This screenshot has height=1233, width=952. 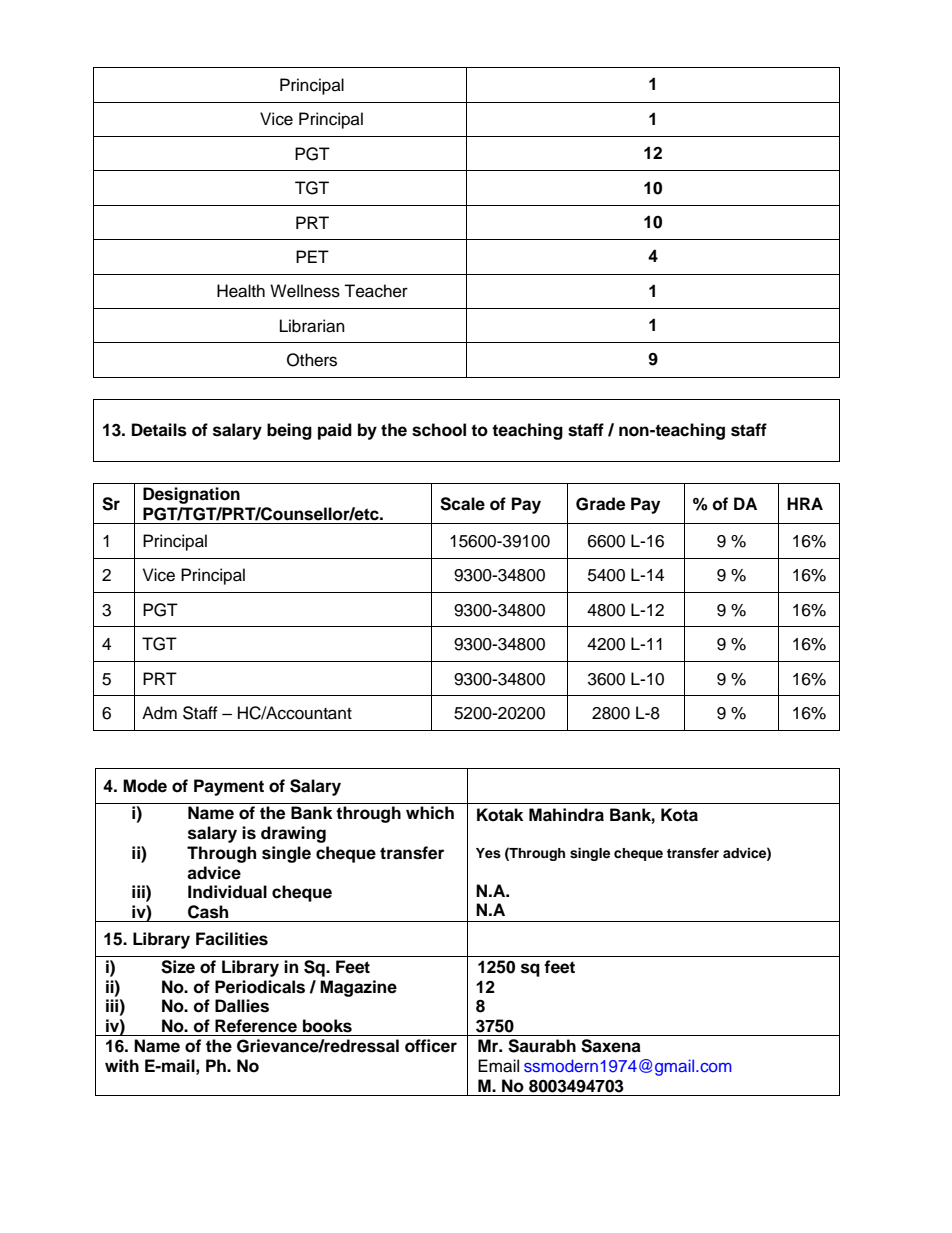 What do you see at coordinates (430, 813) in the screenshot?
I see `which` at bounding box center [430, 813].
